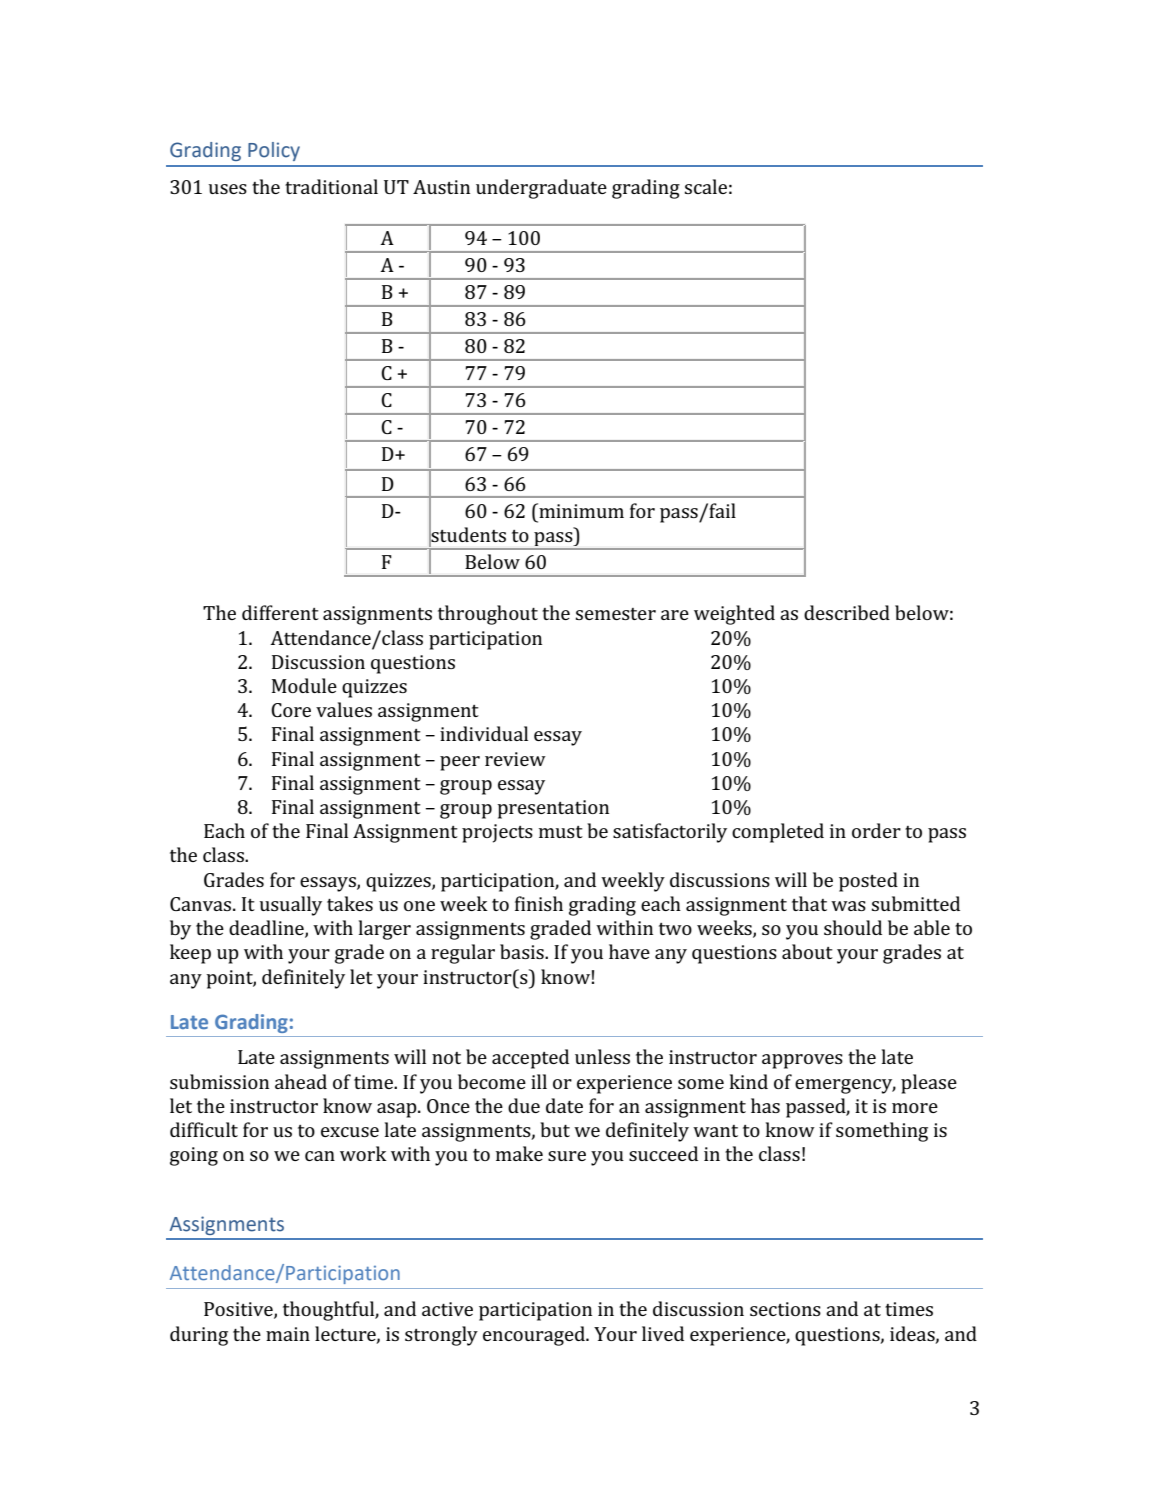  What do you see at coordinates (239, 1310) in the screenshot?
I see `Positive` at bounding box center [239, 1310].
